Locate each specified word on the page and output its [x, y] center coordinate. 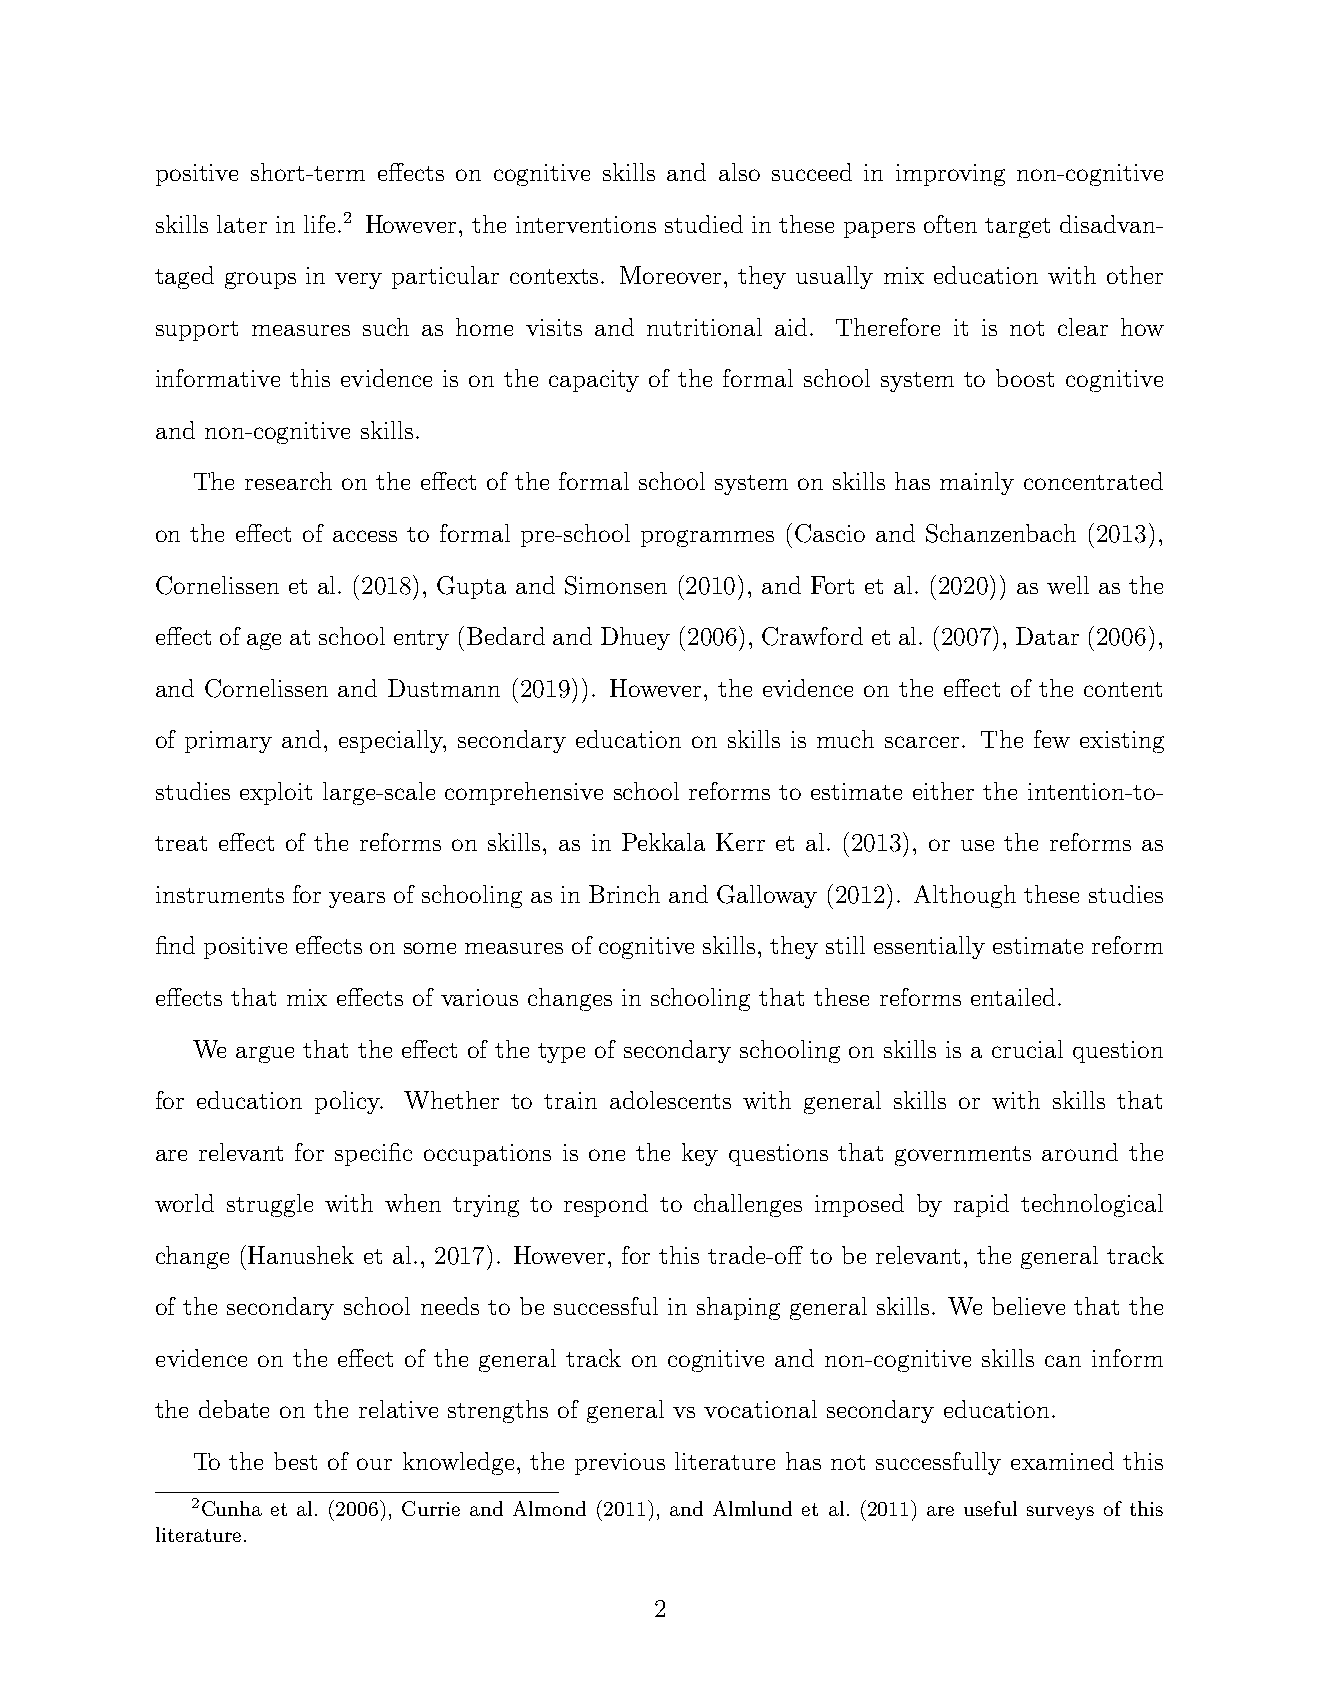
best [295, 1461]
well [1068, 585]
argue [265, 1054]
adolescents [670, 1100]
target [1017, 228]
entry [421, 640]
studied [704, 224]
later [242, 224]
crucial [1027, 1049]
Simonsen [616, 585]
